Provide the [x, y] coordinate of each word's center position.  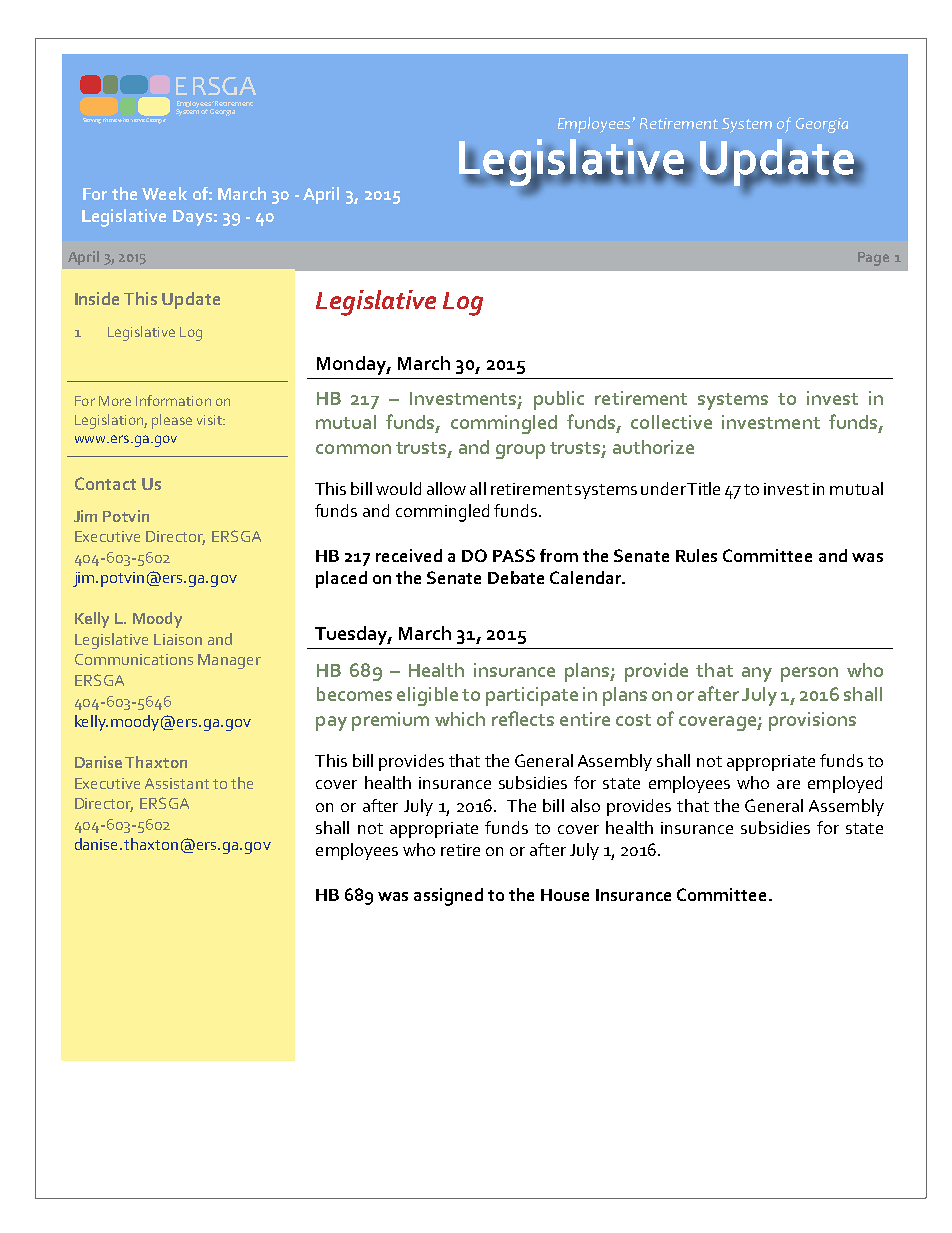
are [788, 784]
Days [192, 218]
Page [873, 259]
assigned [448, 897]
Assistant [177, 783]
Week [164, 193]
